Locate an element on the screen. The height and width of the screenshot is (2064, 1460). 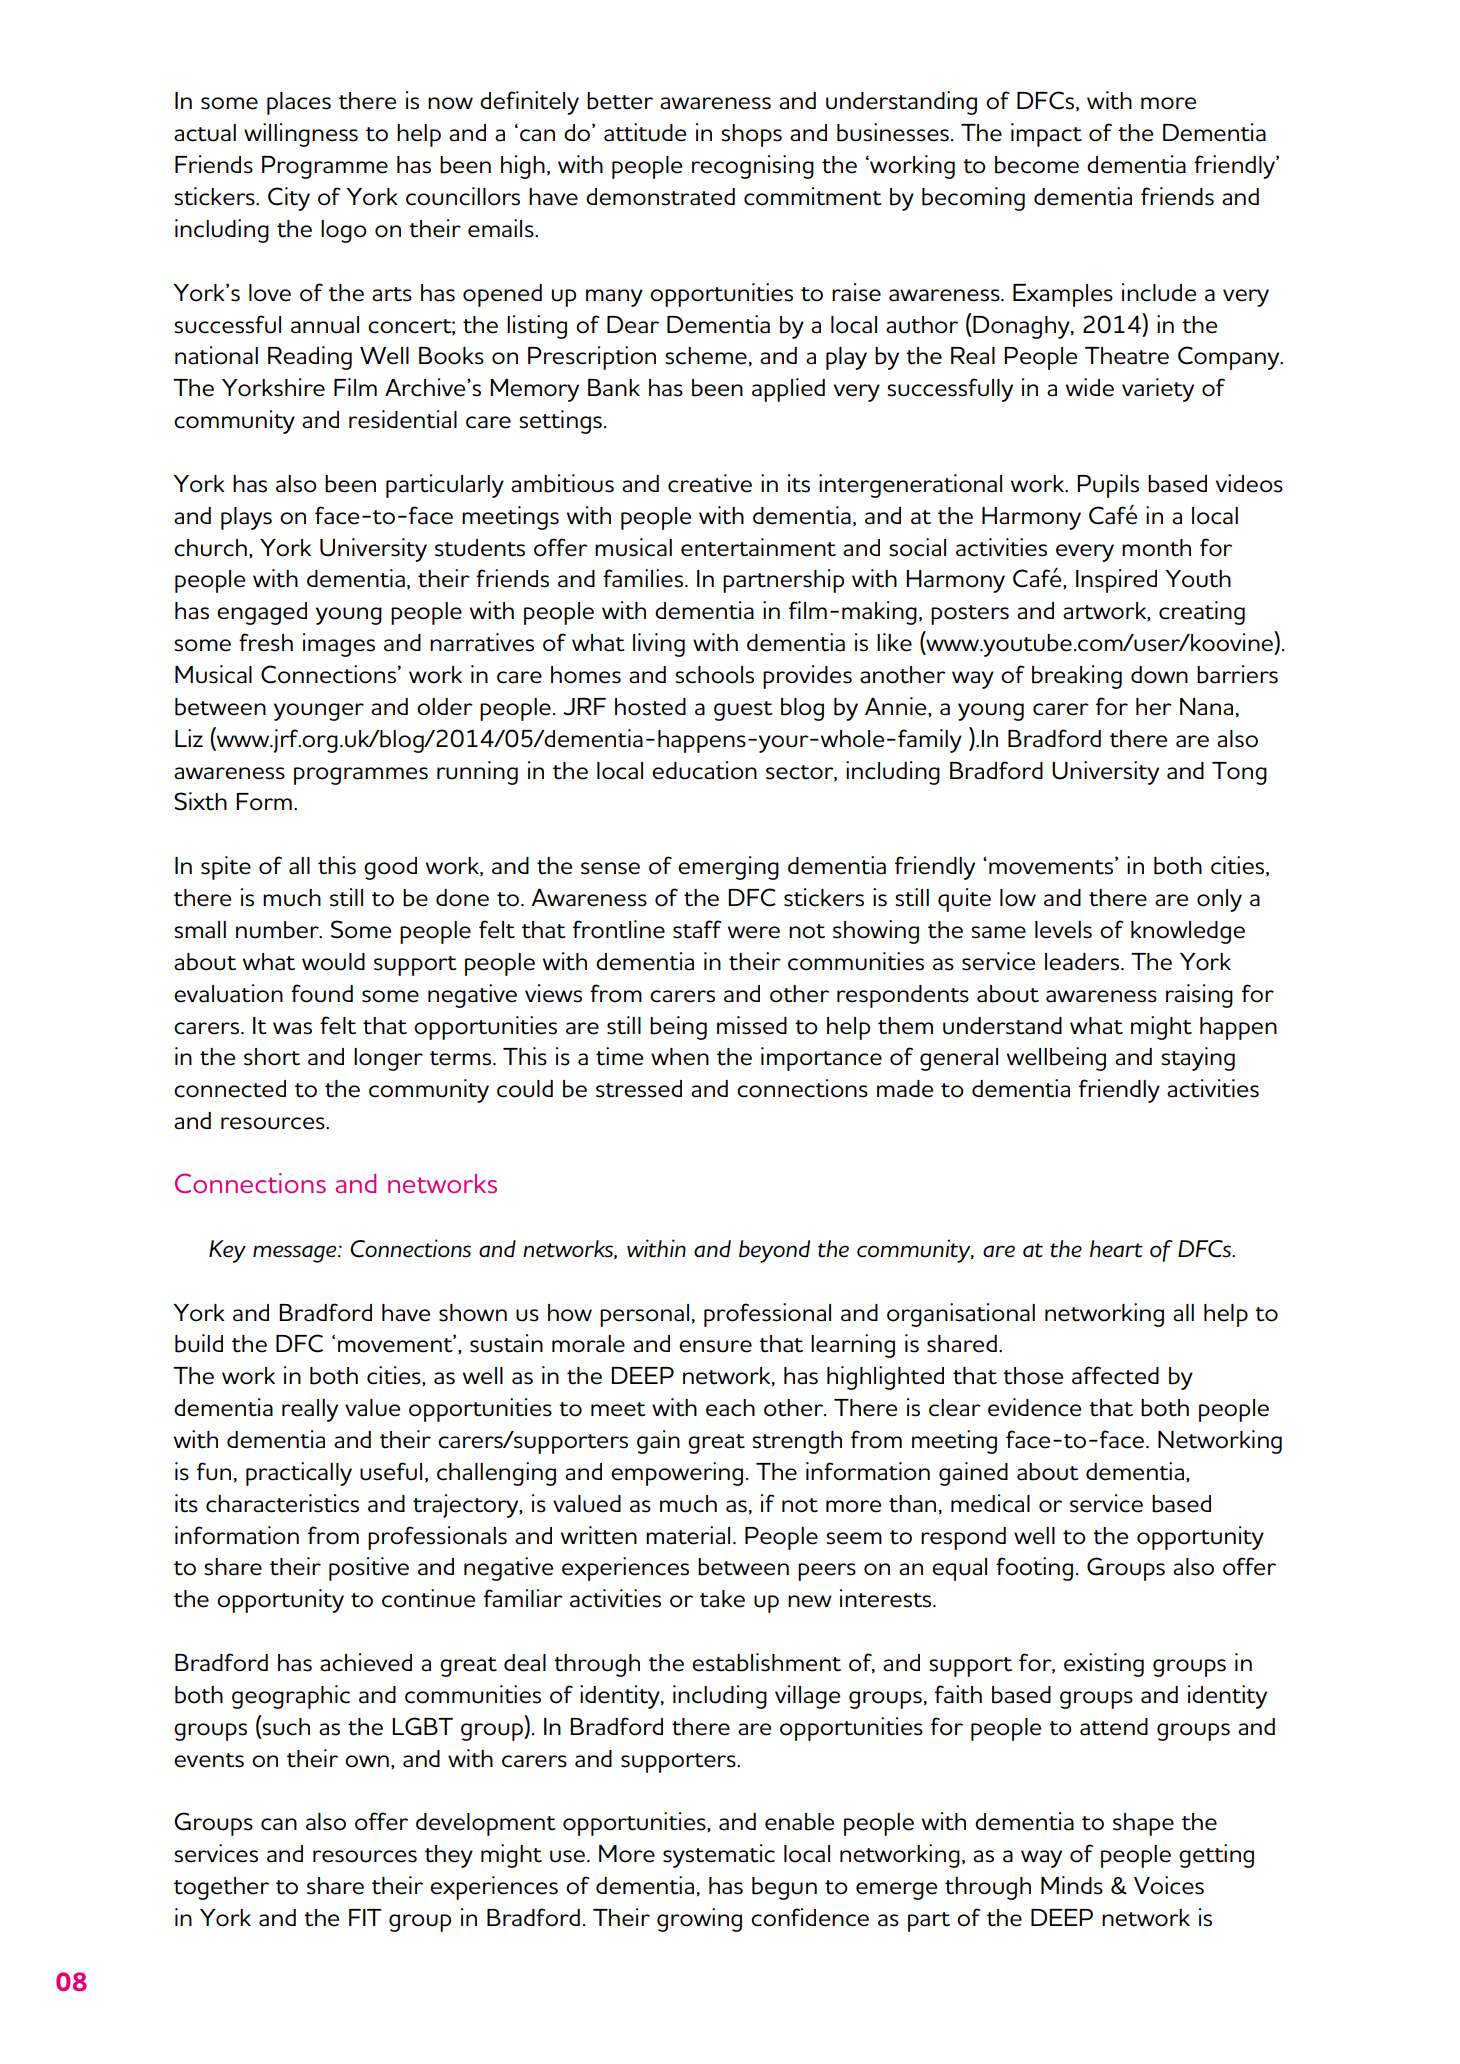
missed is located at coordinates (752, 1025).
